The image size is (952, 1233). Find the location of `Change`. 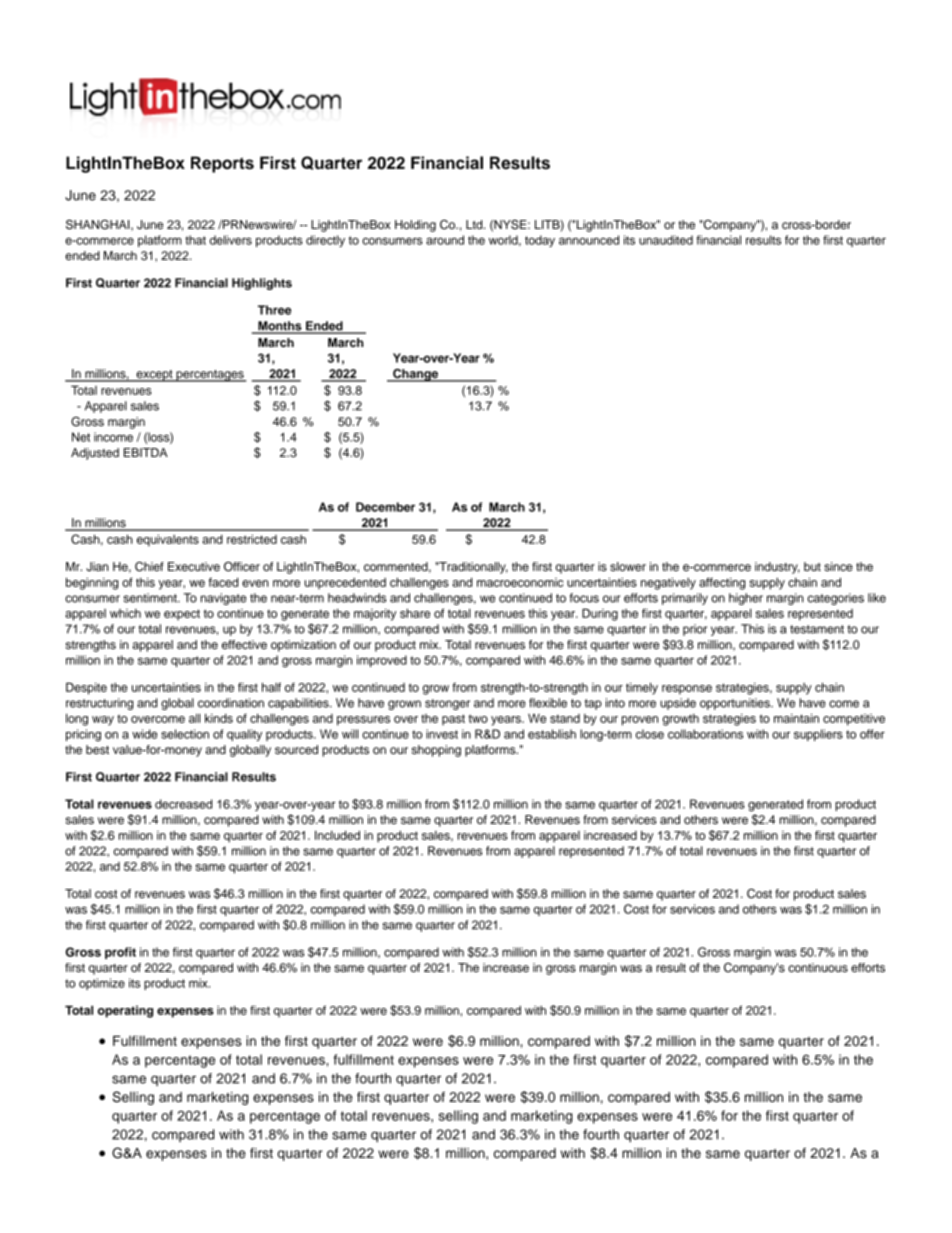

Change is located at coordinates (416, 375).
